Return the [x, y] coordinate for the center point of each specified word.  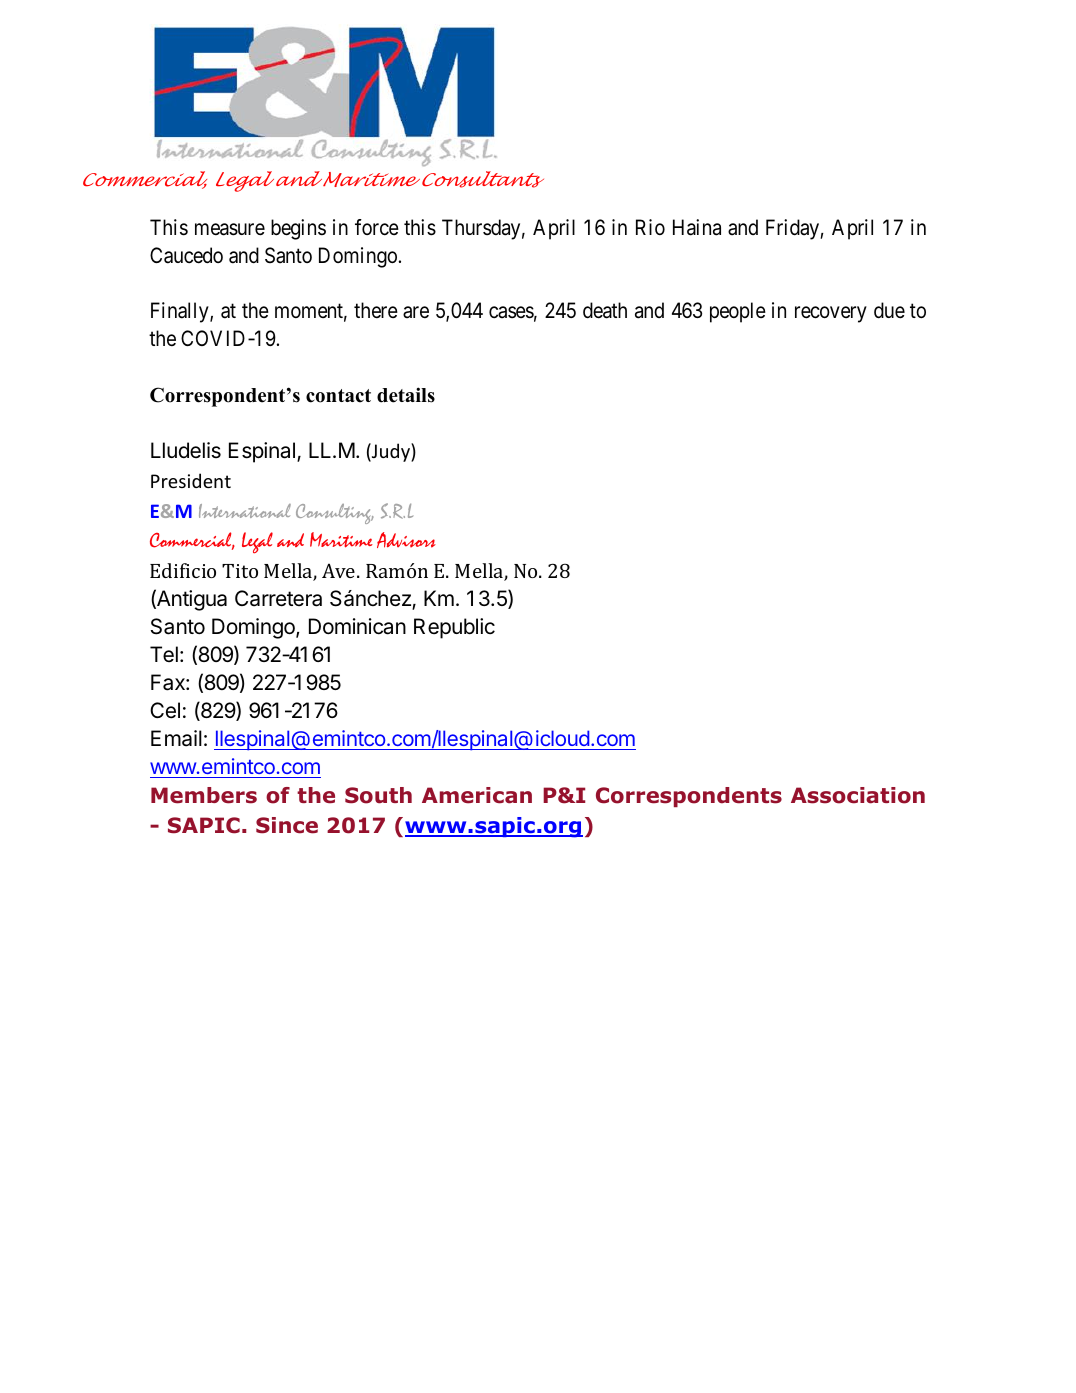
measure [230, 229]
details [406, 395]
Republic [454, 628]
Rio [650, 227]
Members [204, 795]
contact [338, 396]
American [477, 795]
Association [858, 795]
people [738, 312]
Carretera [278, 598]
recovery [831, 315]
